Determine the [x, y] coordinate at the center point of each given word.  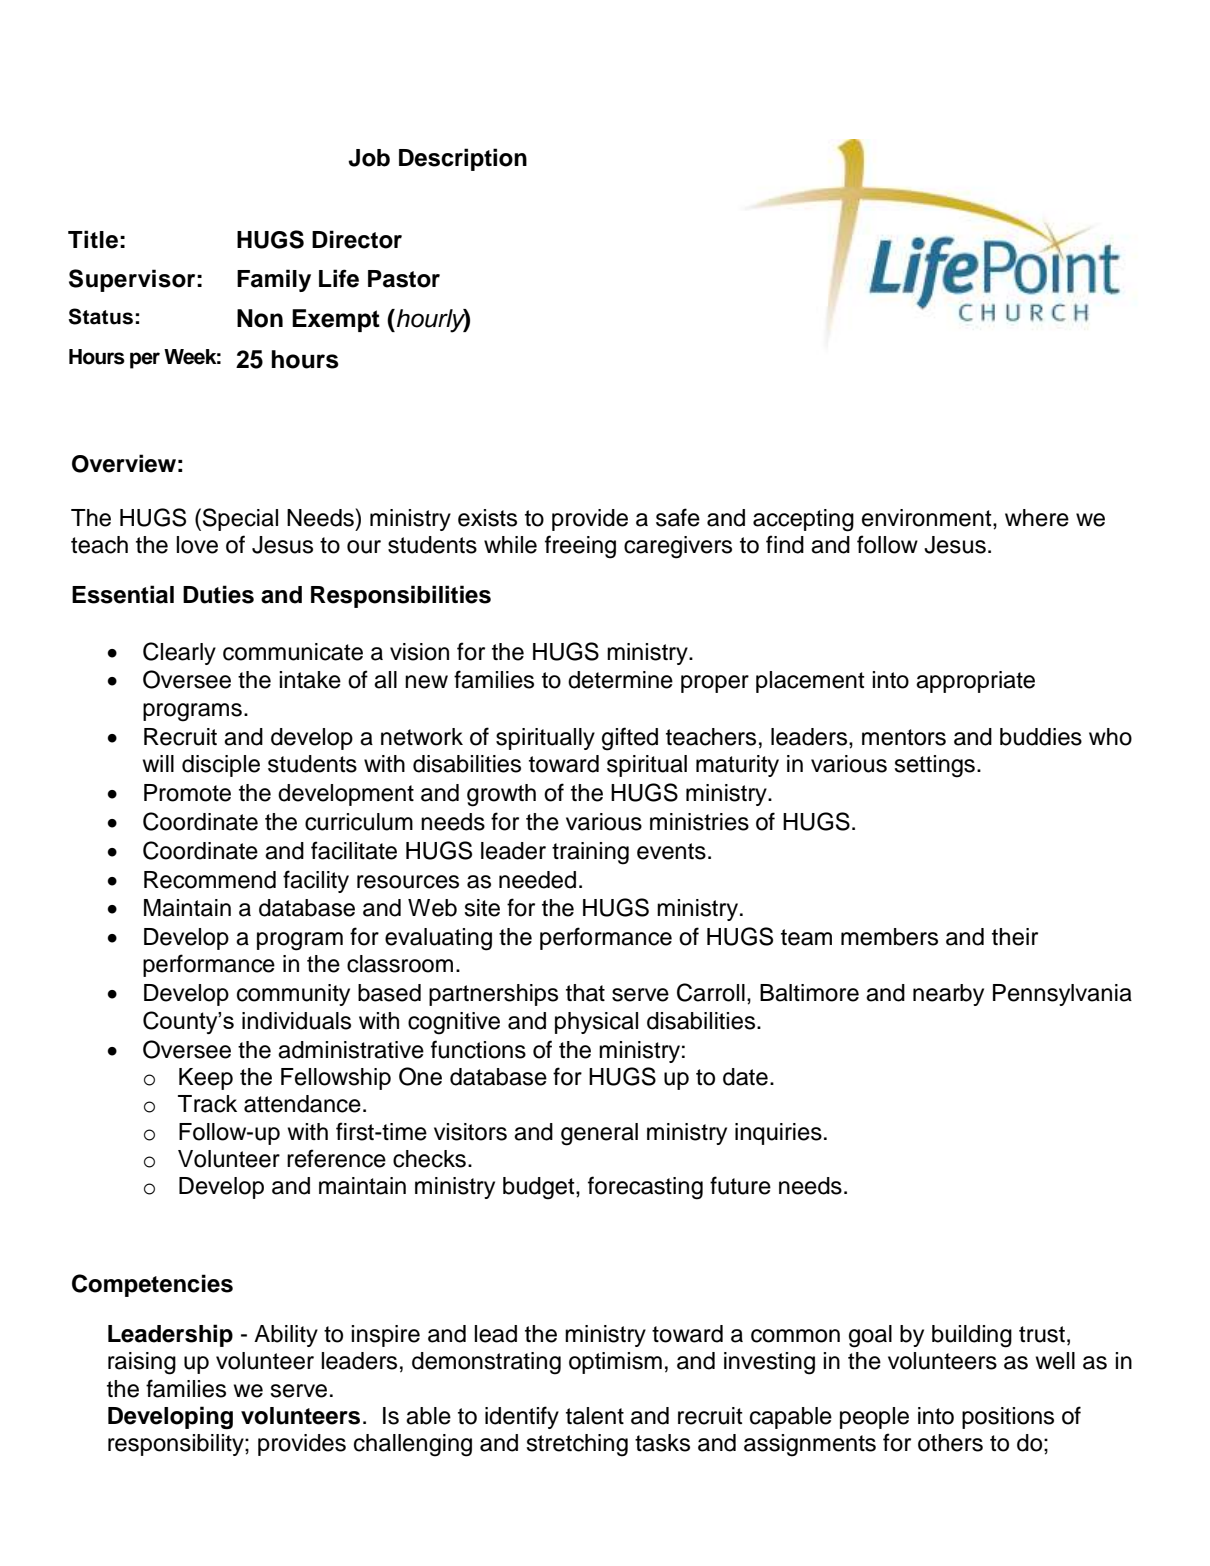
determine [620, 680]
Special [240, 519]
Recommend [210, 880]
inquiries [778, 1134]
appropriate [975, 682]
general [599, 1134]
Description [463, 159]
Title [93, 239]
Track [207, 1104]
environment [928, 518]
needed [537, 880]
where [1037, 518]
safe [678, 517]
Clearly [179, 653]
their [1015, 937]
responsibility [177, 1445]
